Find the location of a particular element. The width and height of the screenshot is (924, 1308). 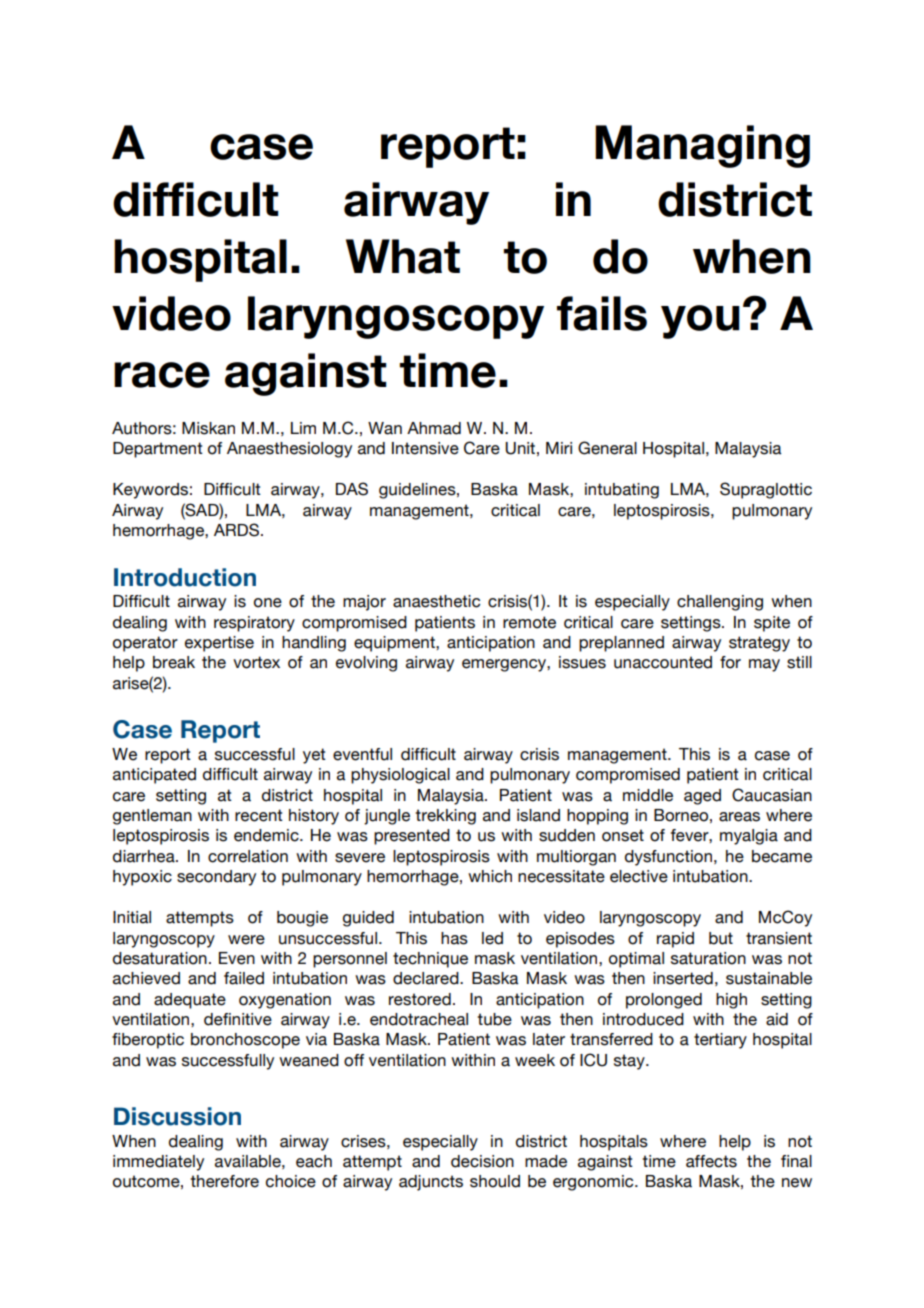

challenging is located at coordinates (720, 603).
